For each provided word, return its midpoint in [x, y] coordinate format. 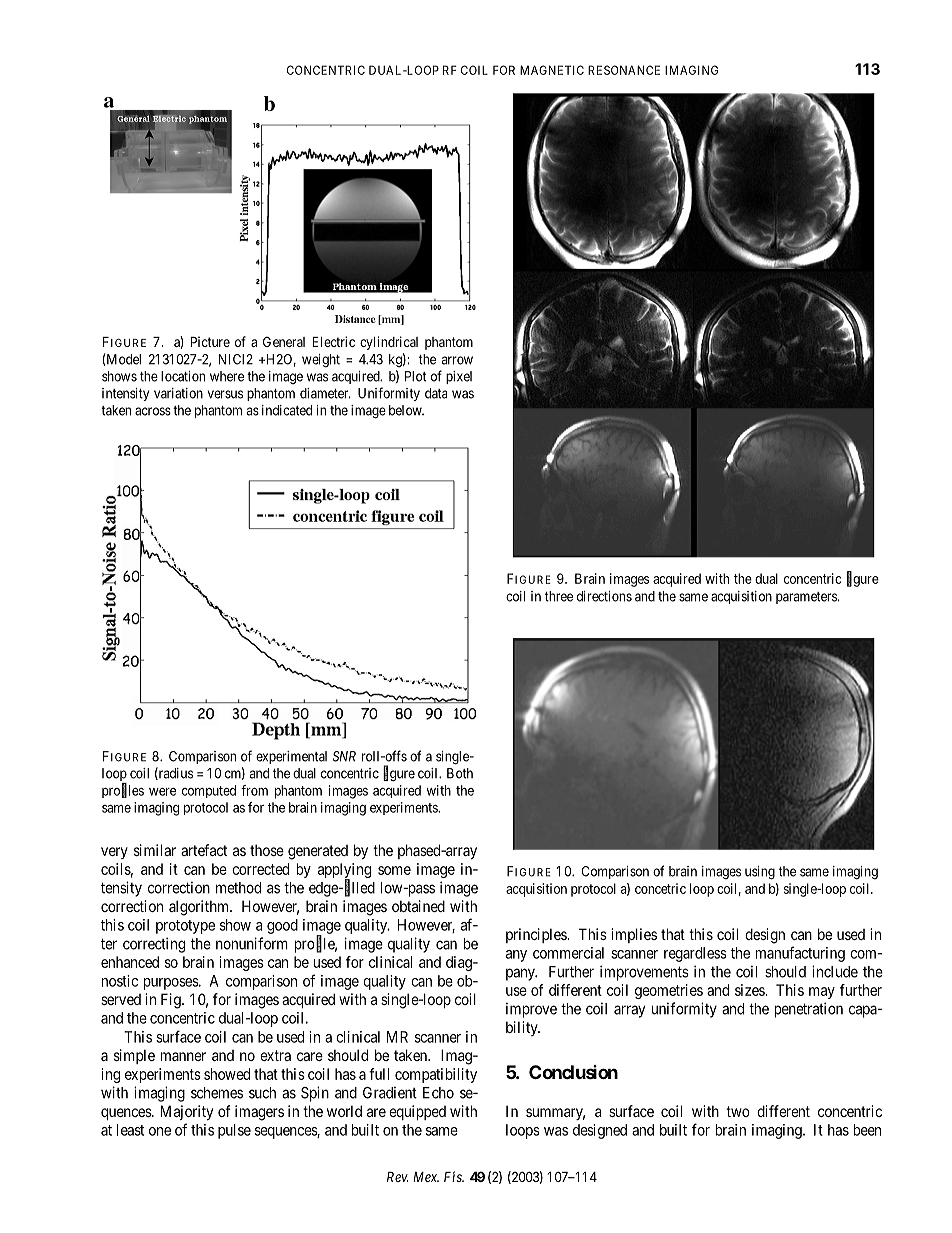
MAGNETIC [552, 70]
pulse [234, 1131]
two [738, 1111]
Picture [210, 341]
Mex [426, 1177]
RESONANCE [624, 70]
